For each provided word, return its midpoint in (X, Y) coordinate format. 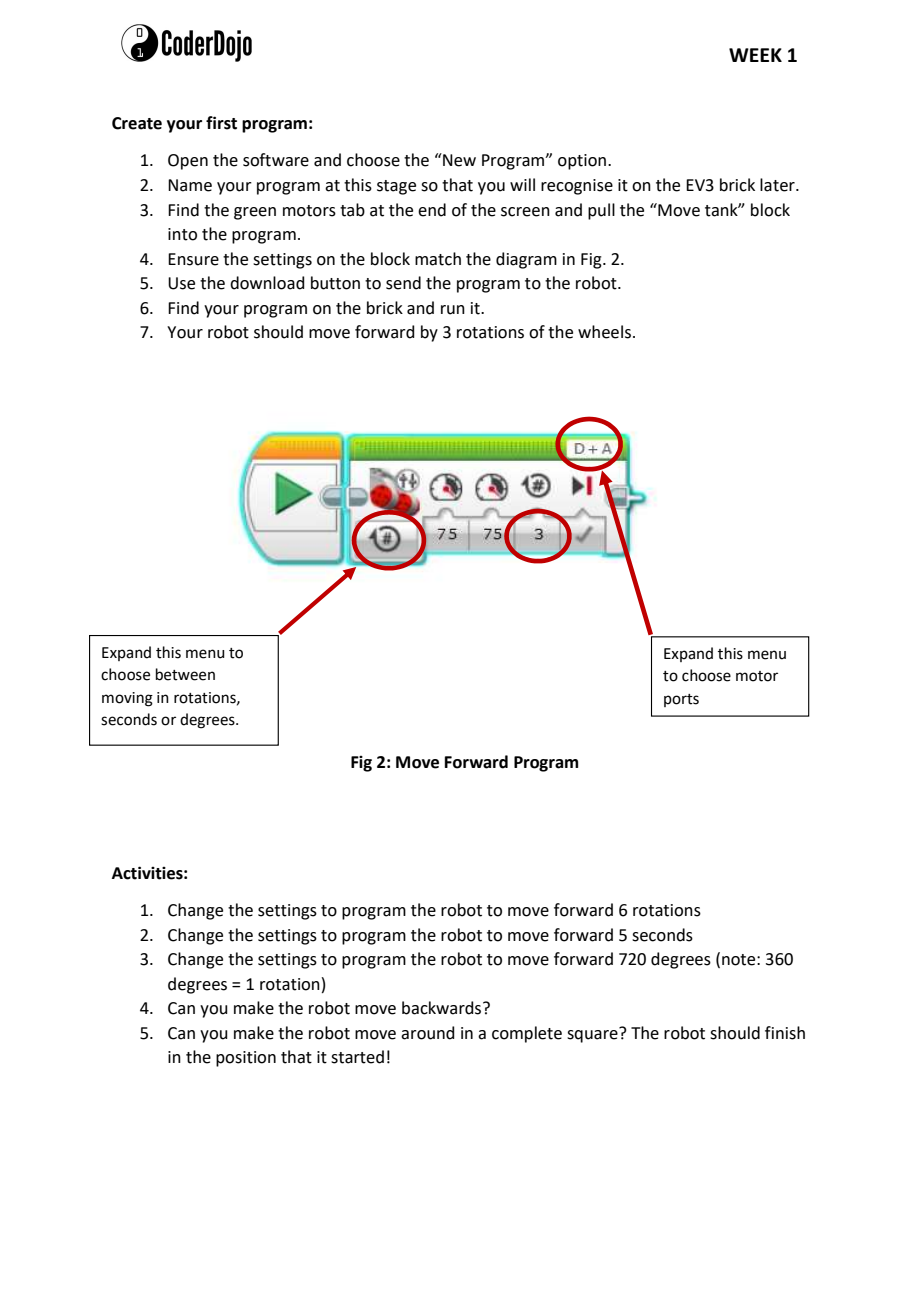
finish (785, 1033)
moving (127, 699)
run (453, 310)
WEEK (755, 55)
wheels (604, 332)
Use (181, 283)
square (593, 1035)
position (246, 1059)
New (458, 160)
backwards (443, 1008)
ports (681, 700)
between (185, 674)
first (221, 123)
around (428, 1033)
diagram (526, 260)
